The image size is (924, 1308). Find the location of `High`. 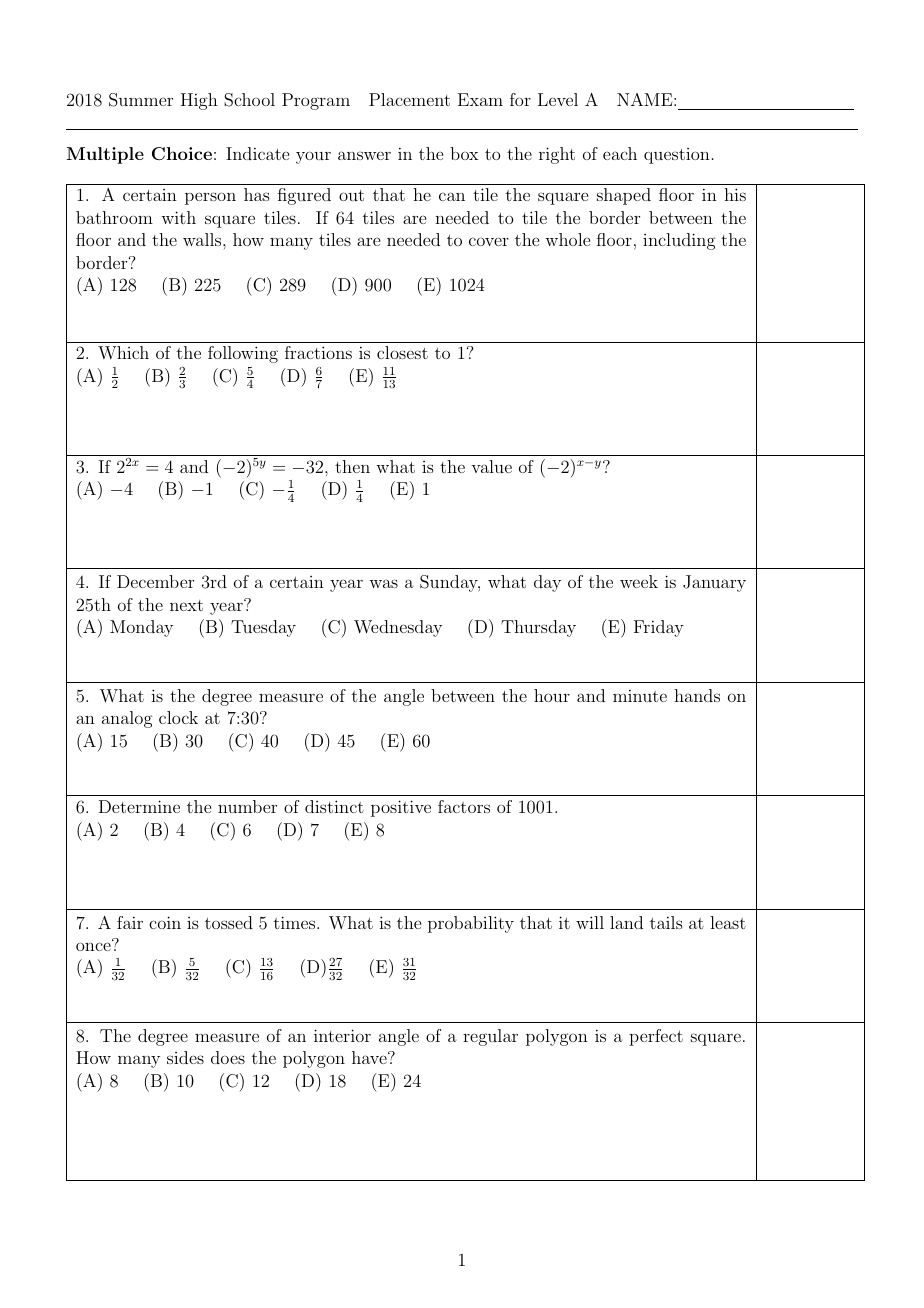

High is located at coordinates (199, 101).
